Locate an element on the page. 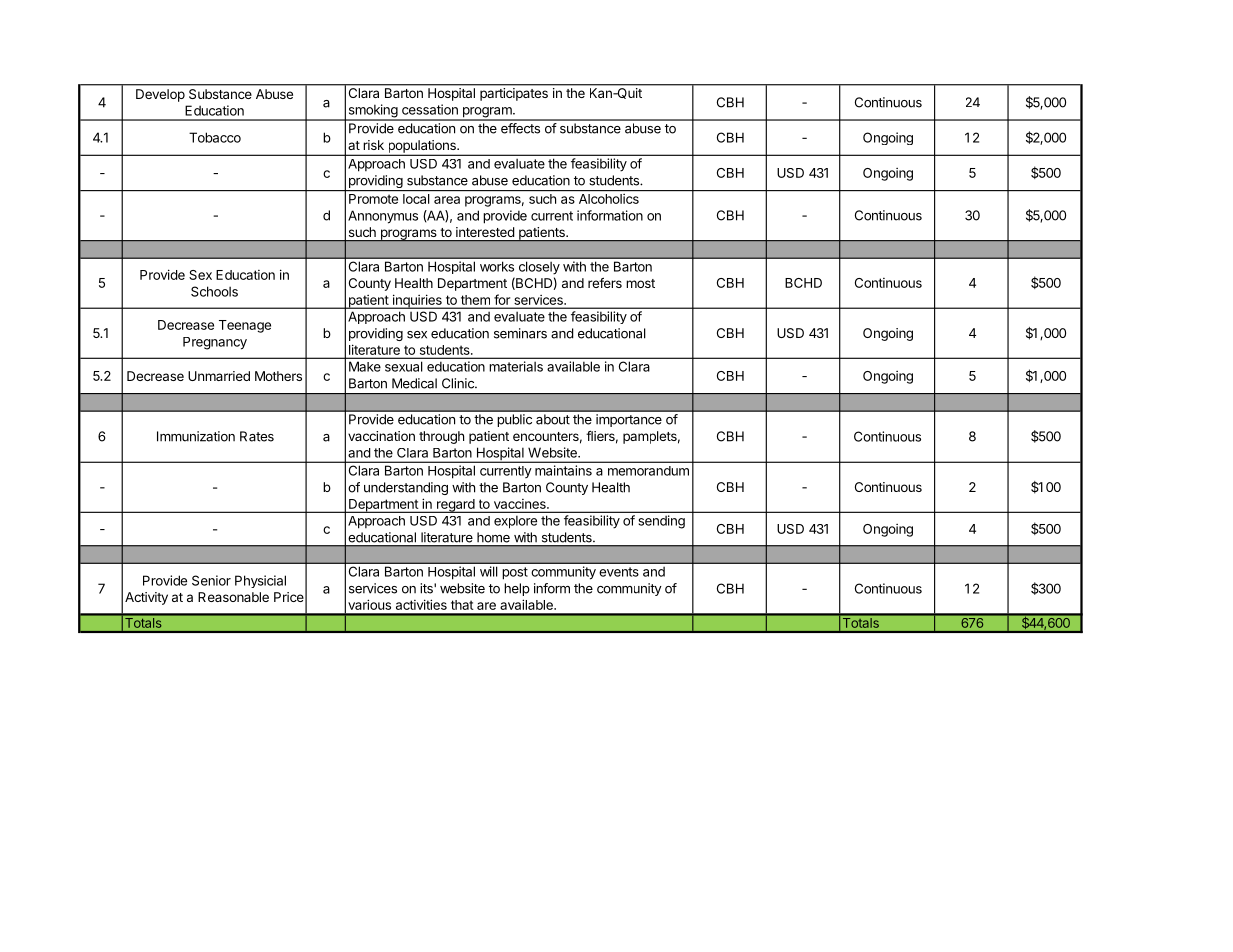 Image resolution: width=1233 pixels, height=952 pixels. Develop is located at coordinates (160, 95).
